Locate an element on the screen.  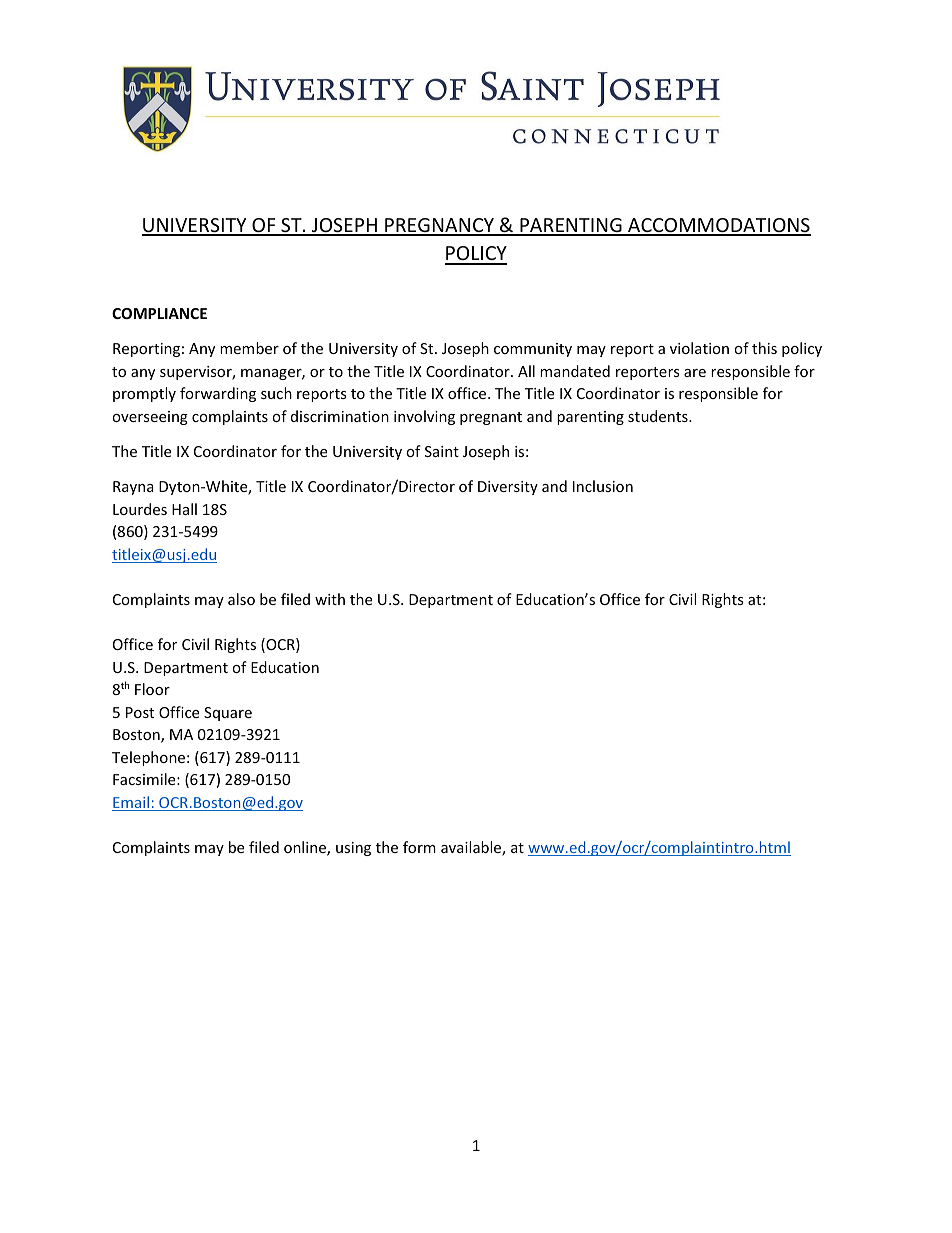
with is located at coordinates (330, 599).
